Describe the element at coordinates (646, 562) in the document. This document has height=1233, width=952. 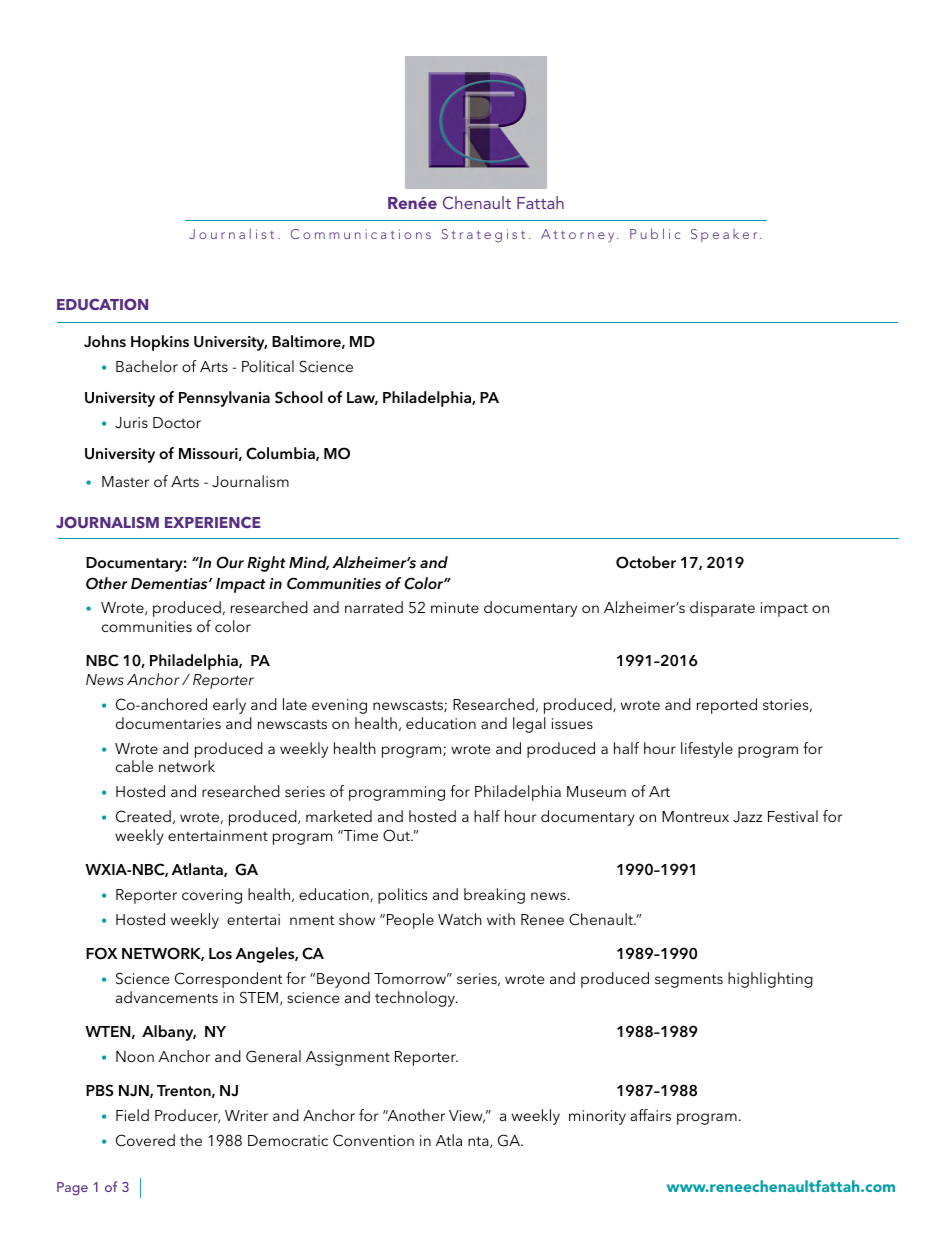
I see `October` at that location.
